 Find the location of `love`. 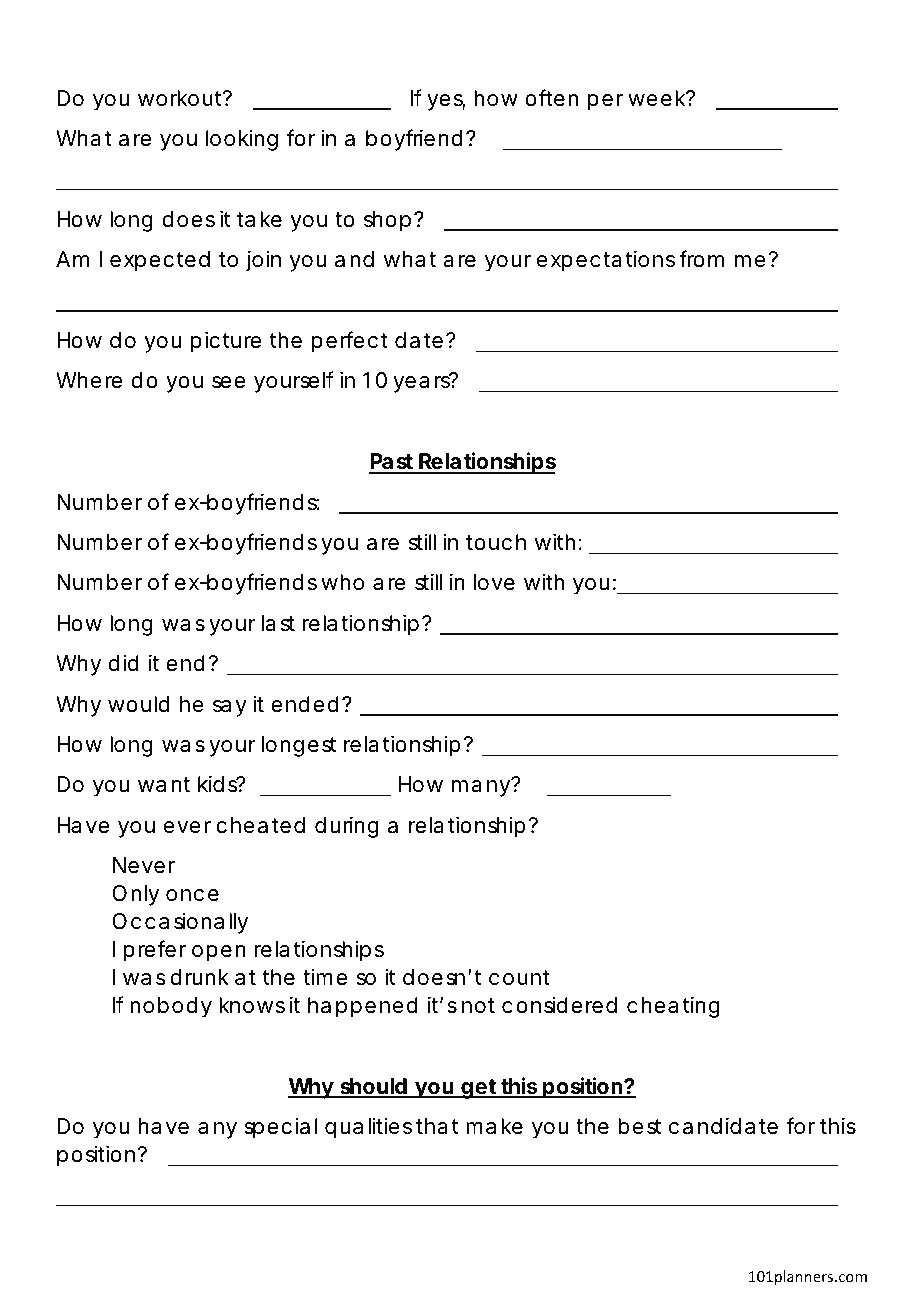

love is located at coordinates (494, 582).
